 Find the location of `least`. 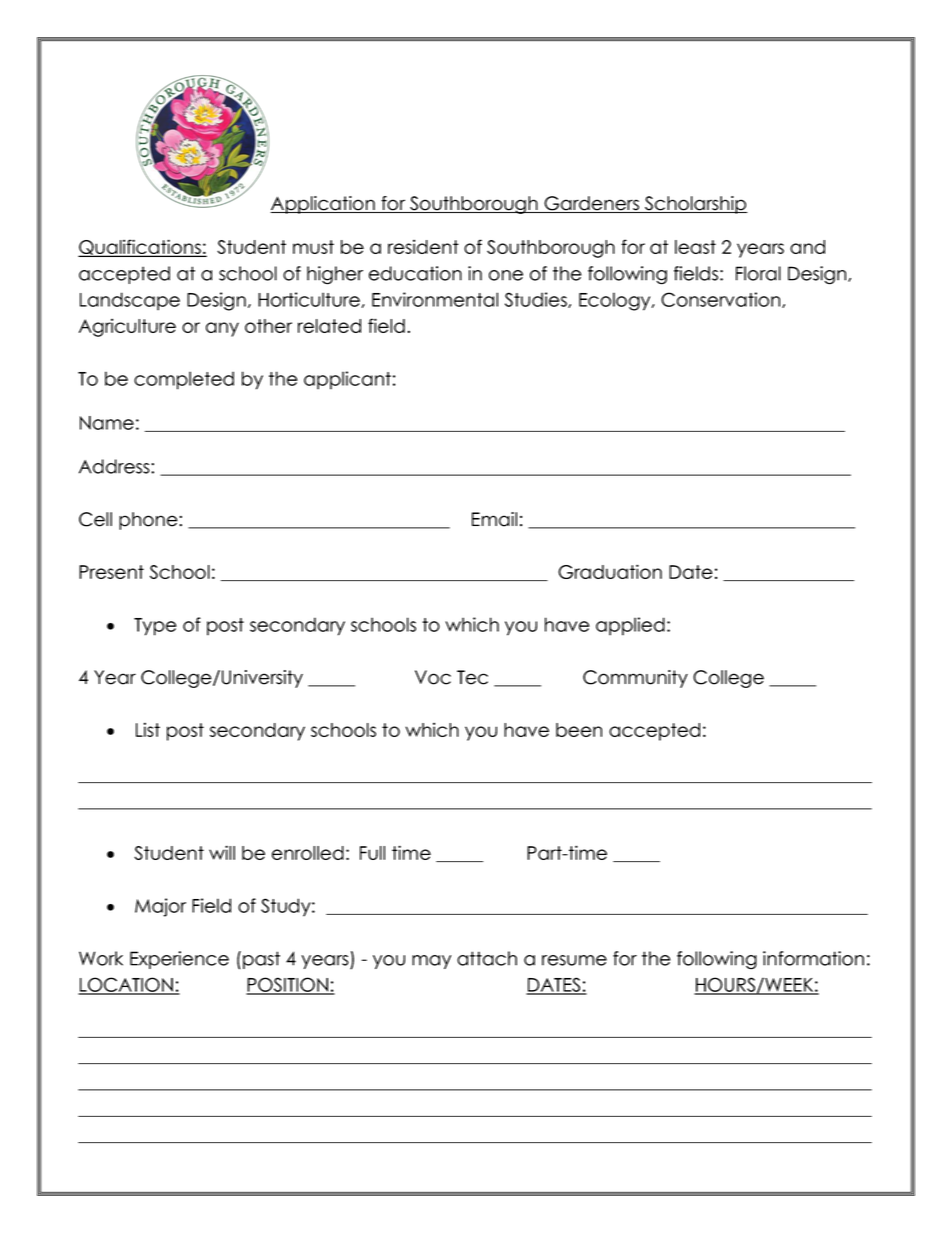

least is located at coordinates (695, 247).
